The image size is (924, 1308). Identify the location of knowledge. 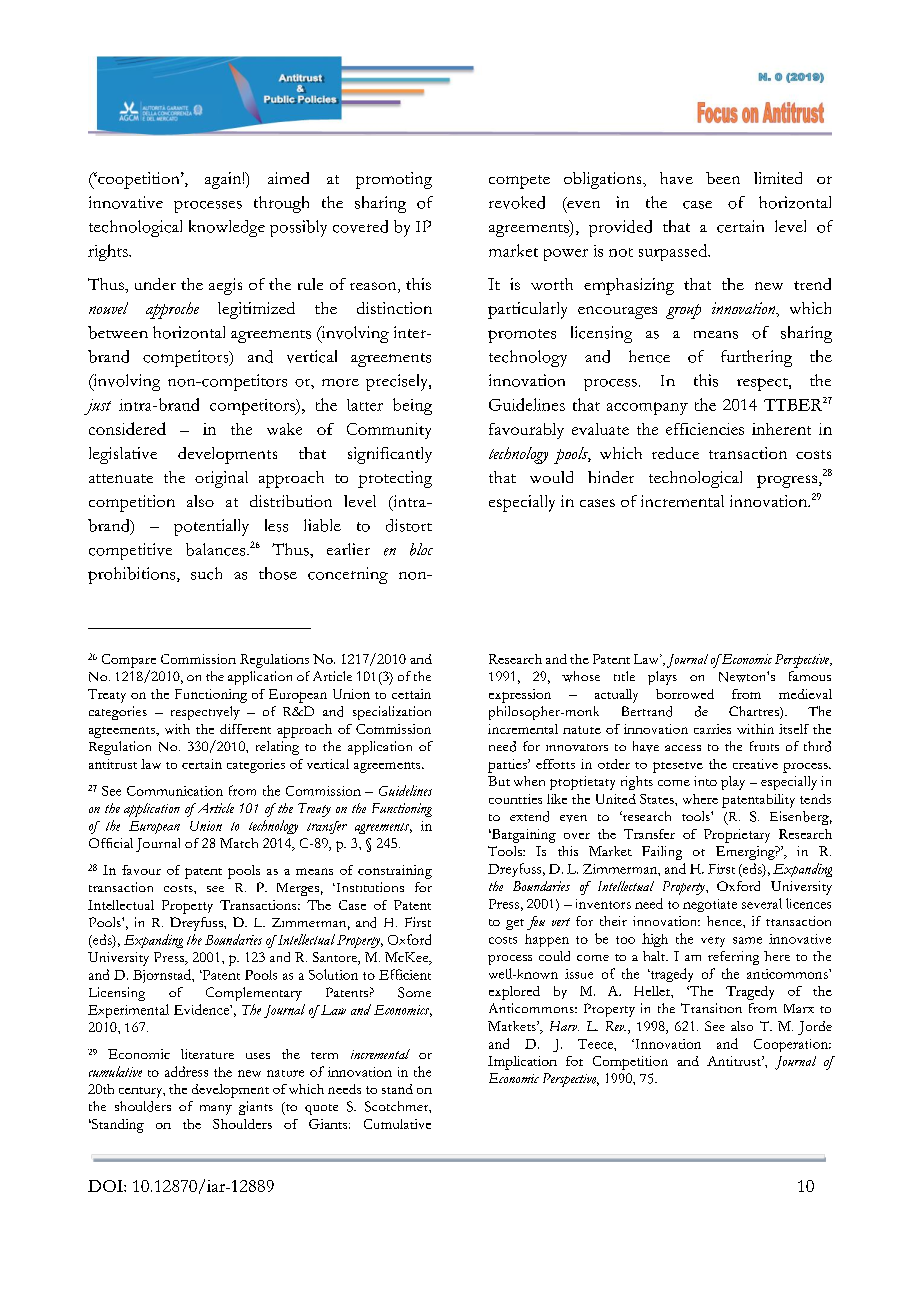
(227, 228).
